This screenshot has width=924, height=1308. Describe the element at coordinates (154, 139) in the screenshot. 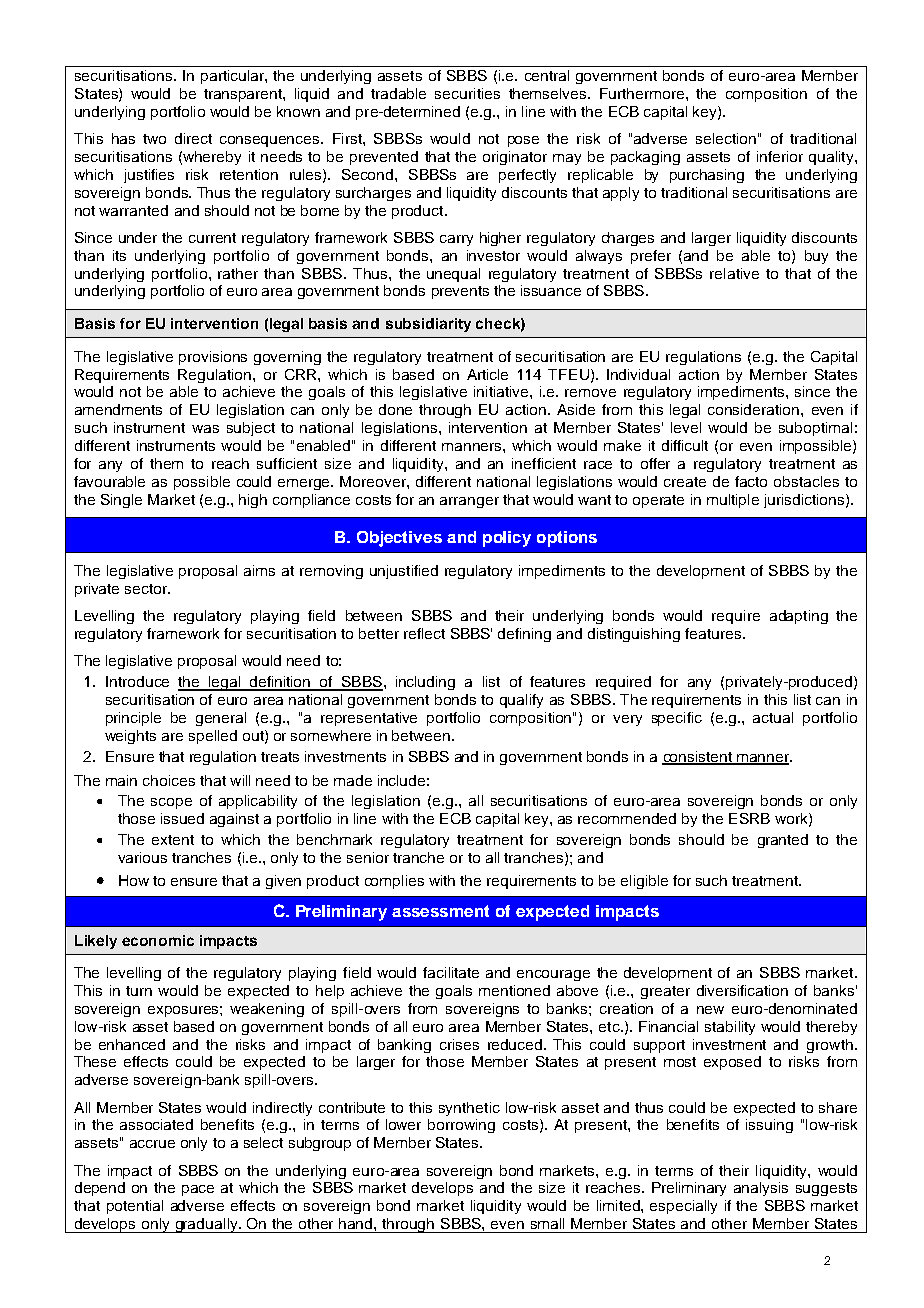

I see `two` at that location.
